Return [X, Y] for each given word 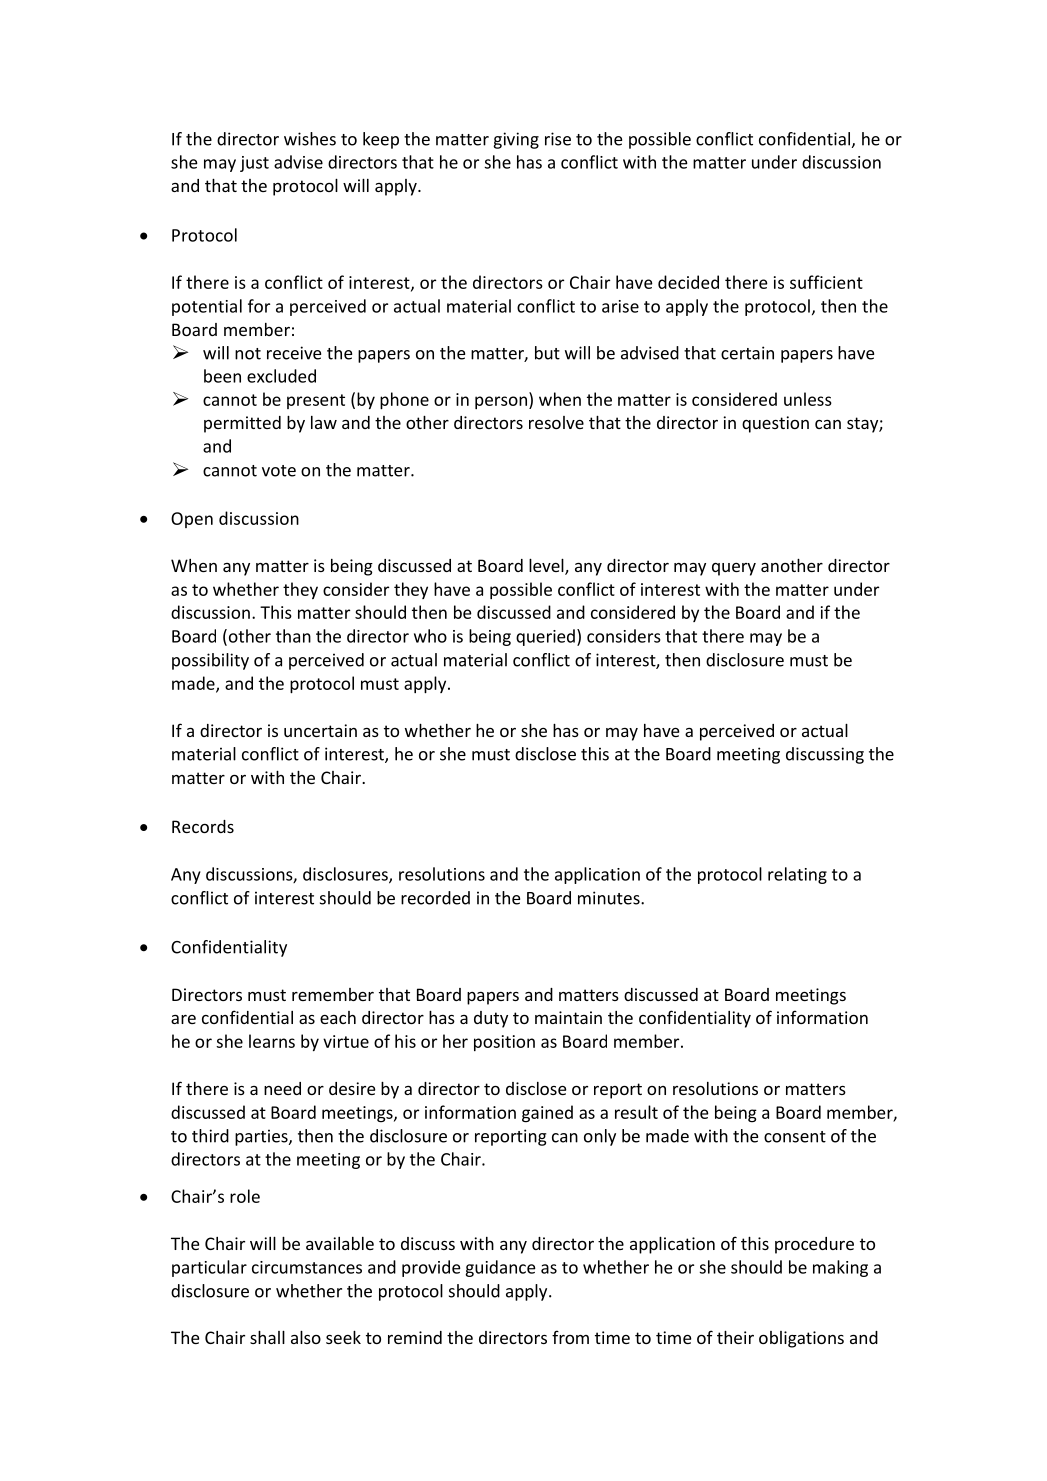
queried [545, 637]
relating [797, 875]
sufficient [826, 282]
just [254, 164]
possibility [210, 661]
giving [516, 140]
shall [267, 1337]
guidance [500, 1268]
